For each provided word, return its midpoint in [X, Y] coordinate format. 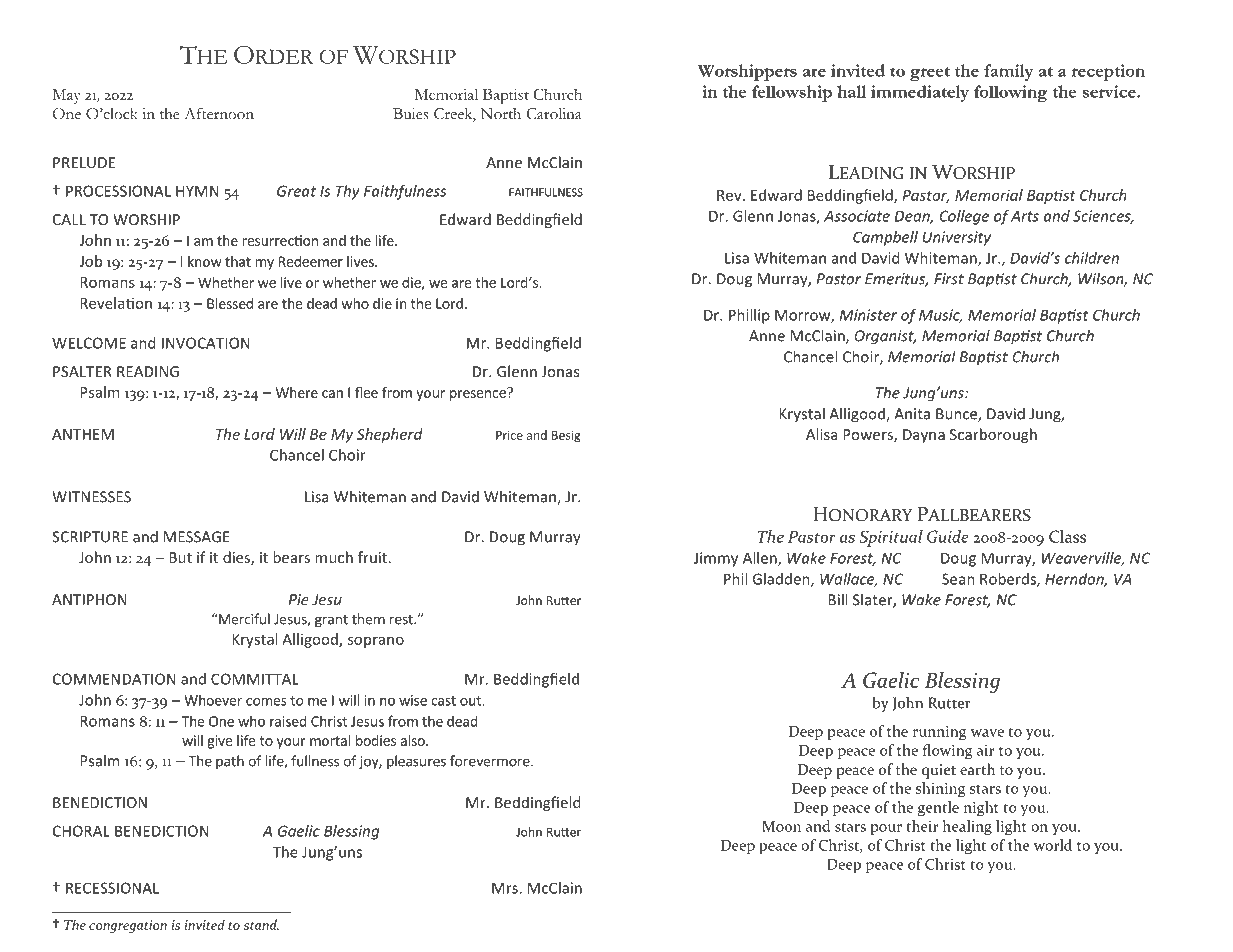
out [471, 701]
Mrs [506, 888]
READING [148, 371]
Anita [912, 414]
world [1053, 845]
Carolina [554, 114]
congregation [128, 926]
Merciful [243, 619]
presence [479, 394]
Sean [958, 579]
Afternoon [219, 113]
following [1011, 93]
